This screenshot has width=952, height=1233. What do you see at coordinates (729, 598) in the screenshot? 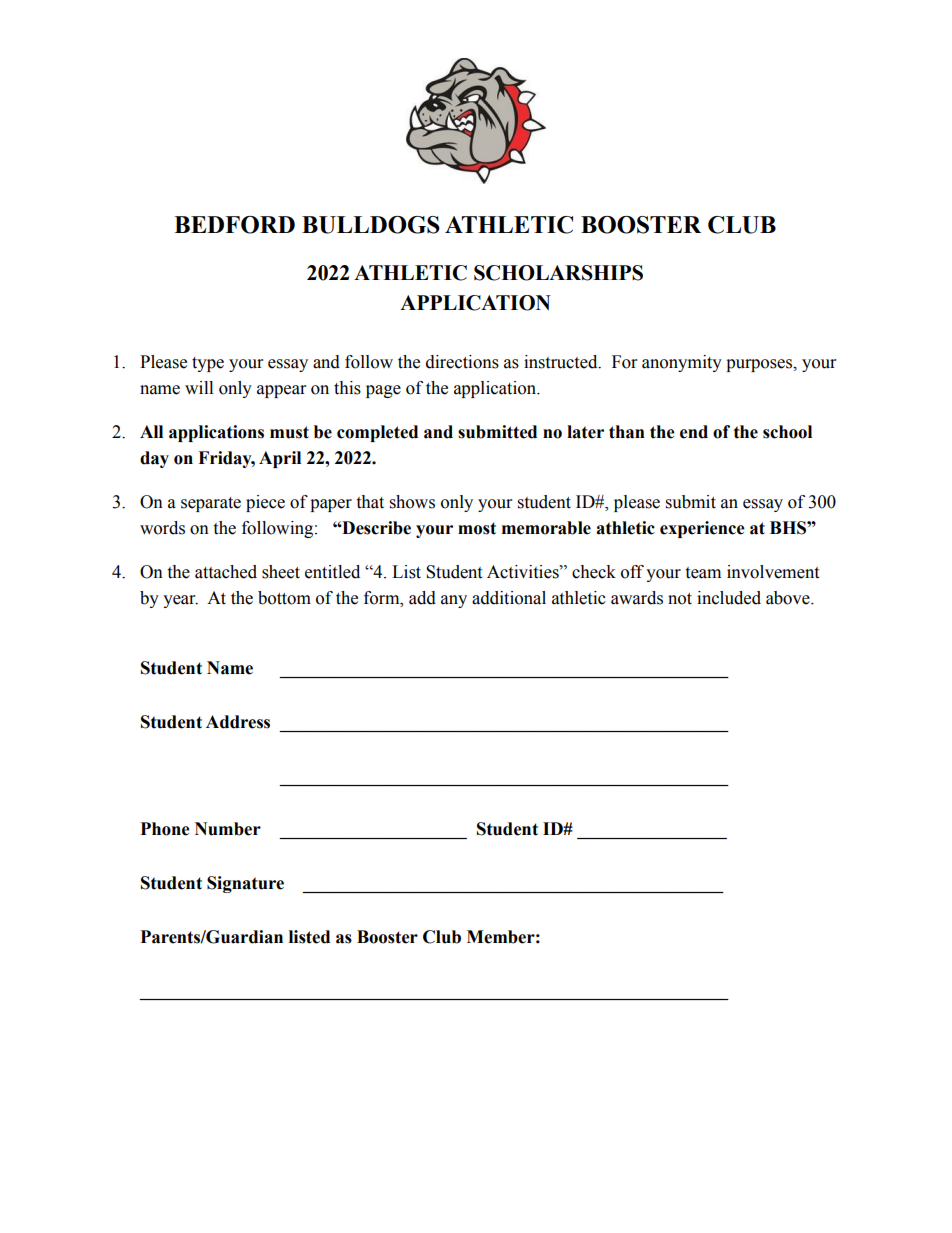
I see `included` at bounding box center [729, 598].
